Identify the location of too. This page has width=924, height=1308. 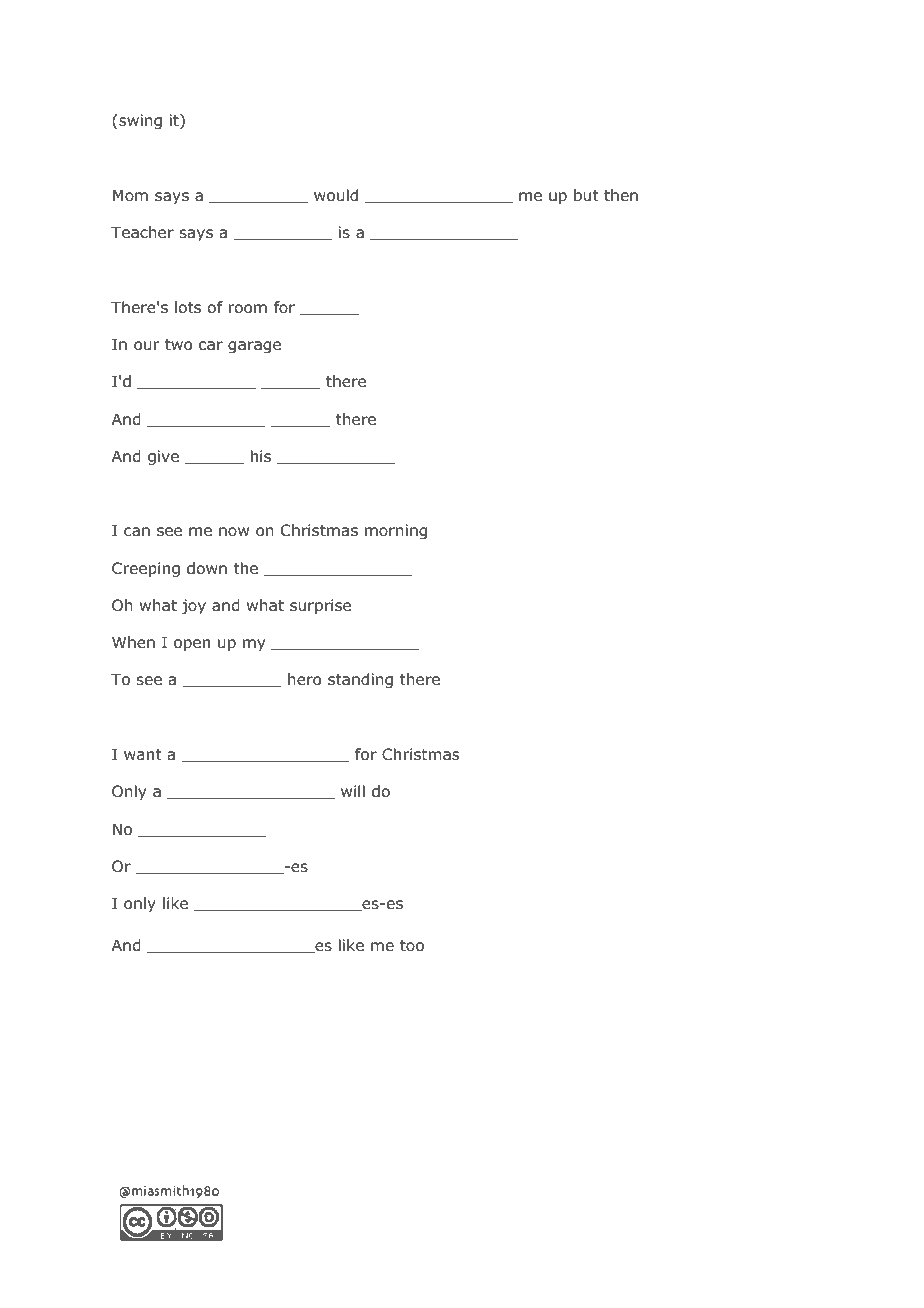
(412, 946).
